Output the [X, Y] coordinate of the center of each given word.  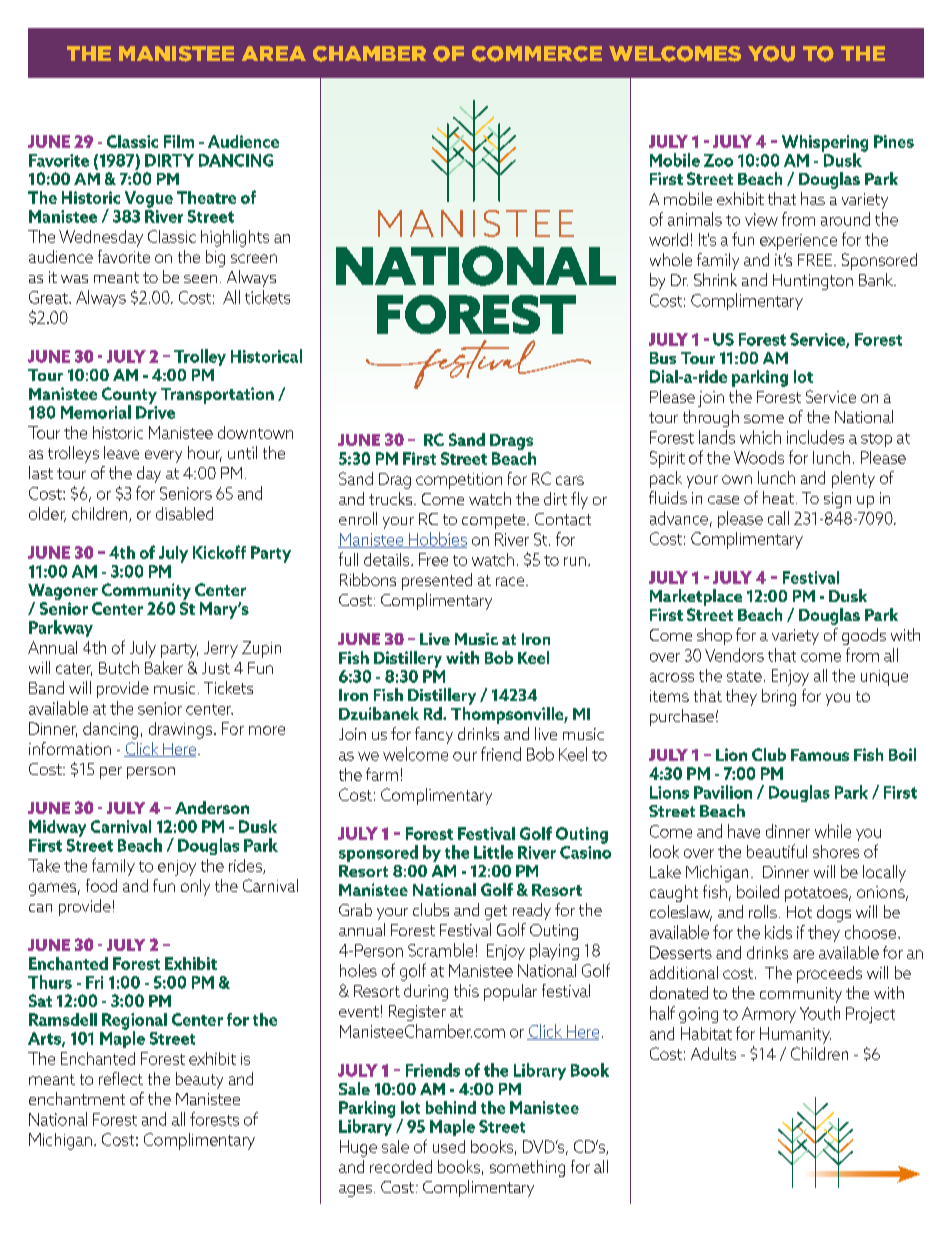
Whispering [825, 144]
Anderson [212, 807]
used [449, 1146]
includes [815, 437]
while [833, 831]
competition [459, 481]
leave [121, 452]
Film [179, 141]
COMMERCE [537, 54]
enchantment [77, 1098]
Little [493, 852]
